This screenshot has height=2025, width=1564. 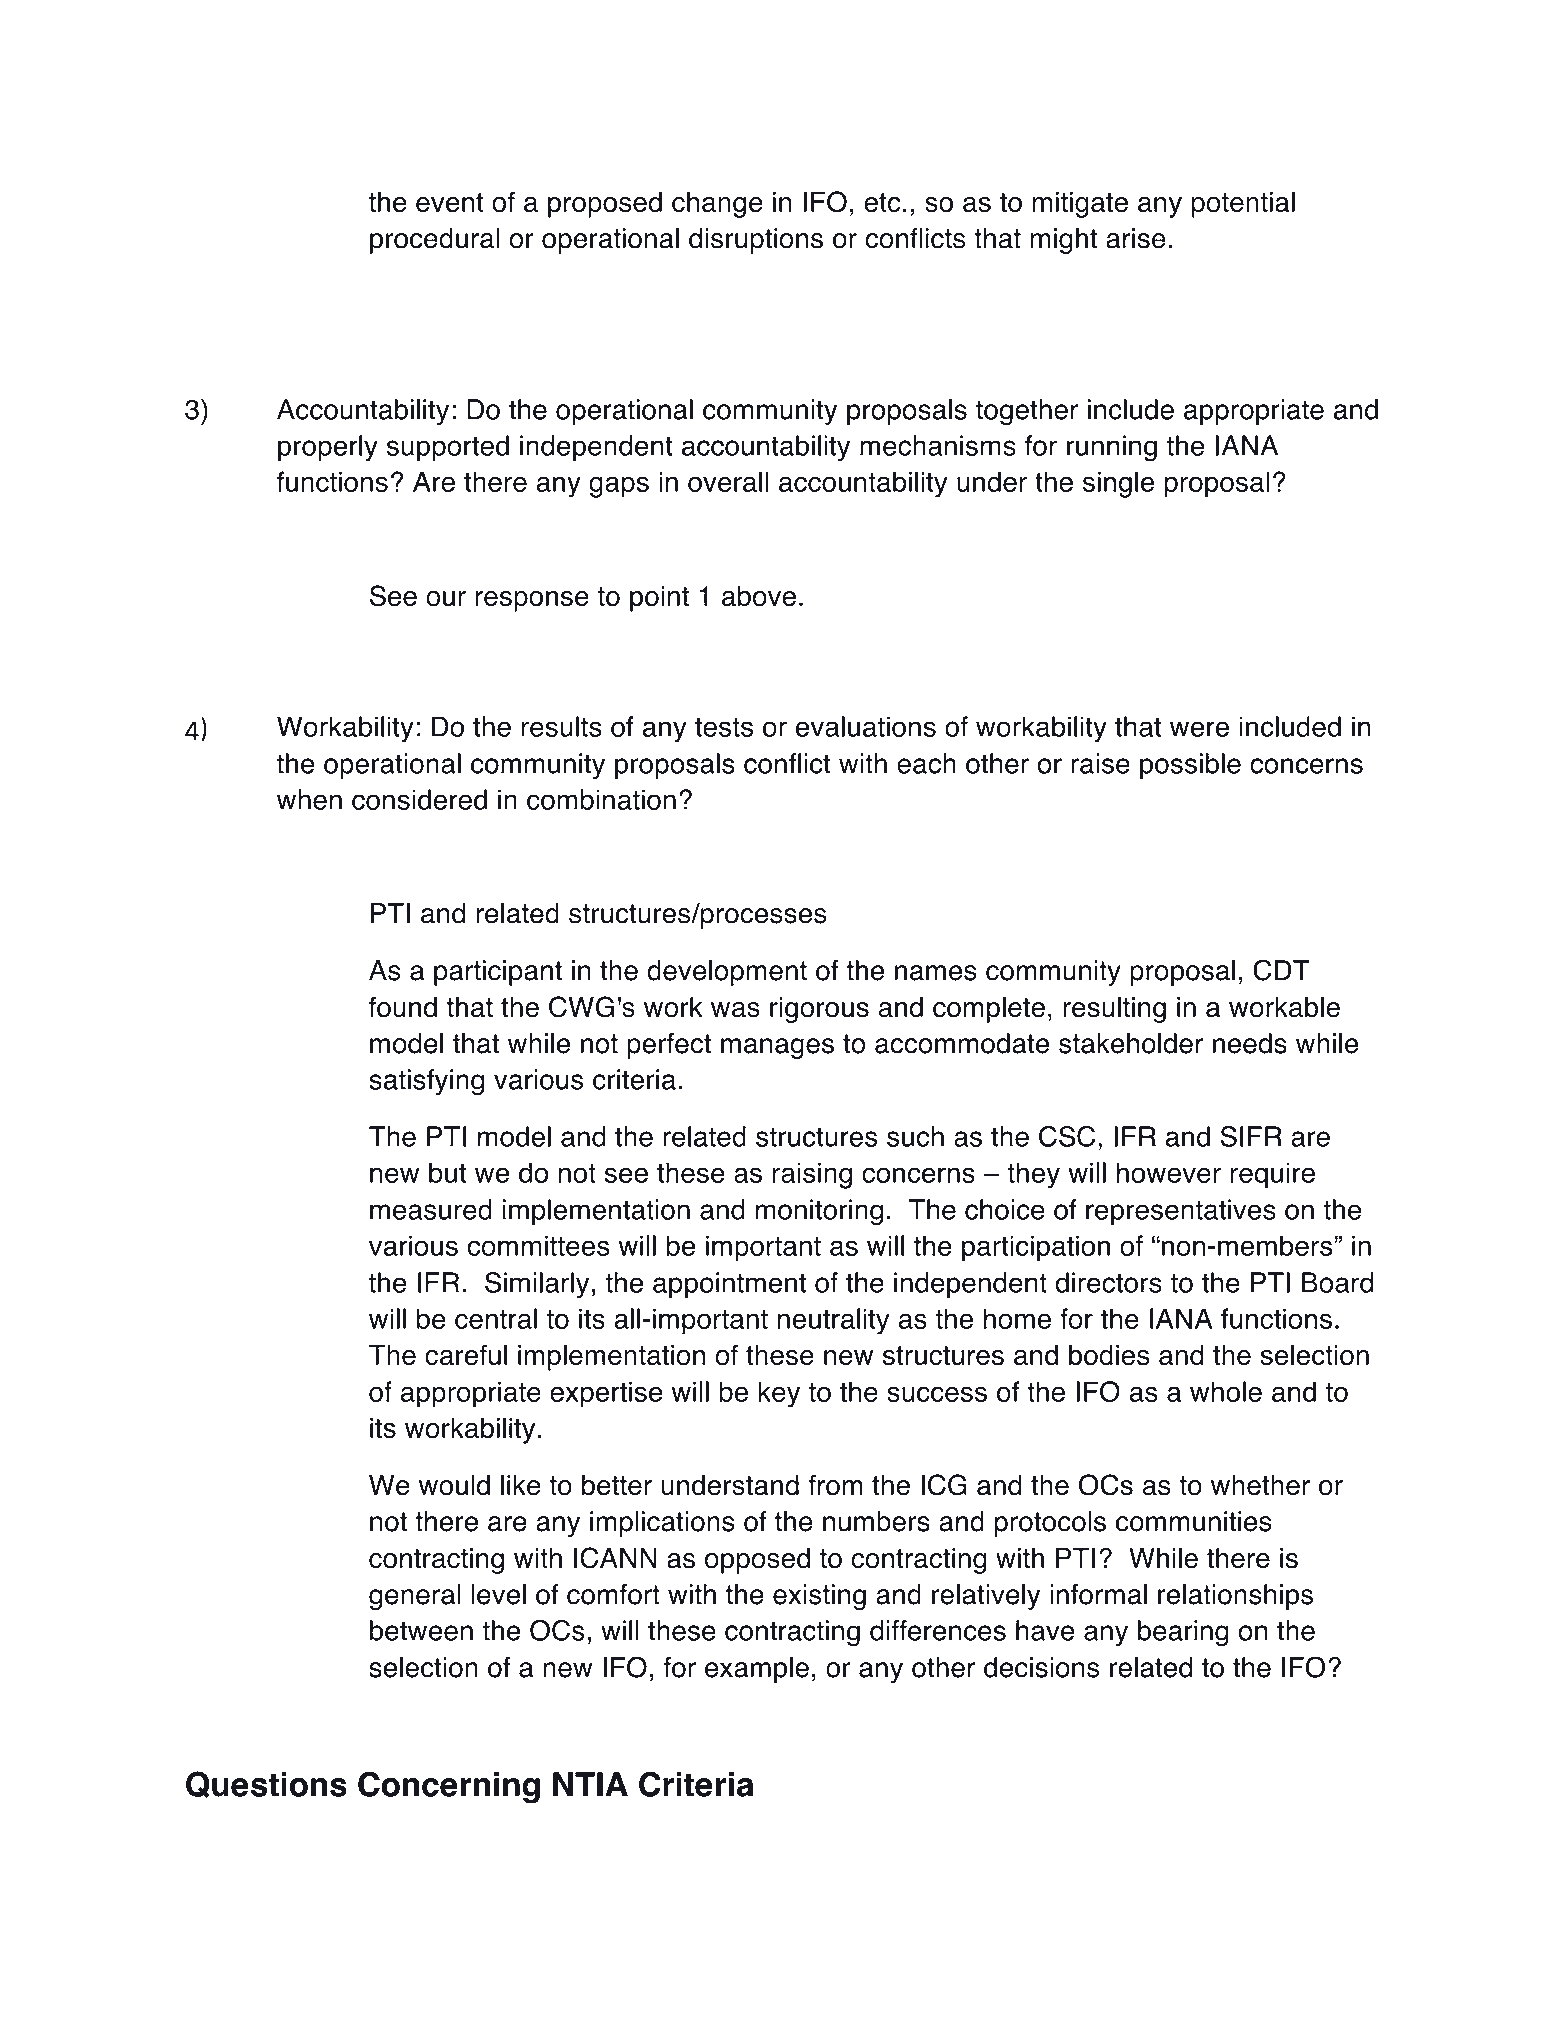 What do you see at coordinates (466, 1355) in the screenshot?
I see `careful` at bounding box center [466, 1355].
